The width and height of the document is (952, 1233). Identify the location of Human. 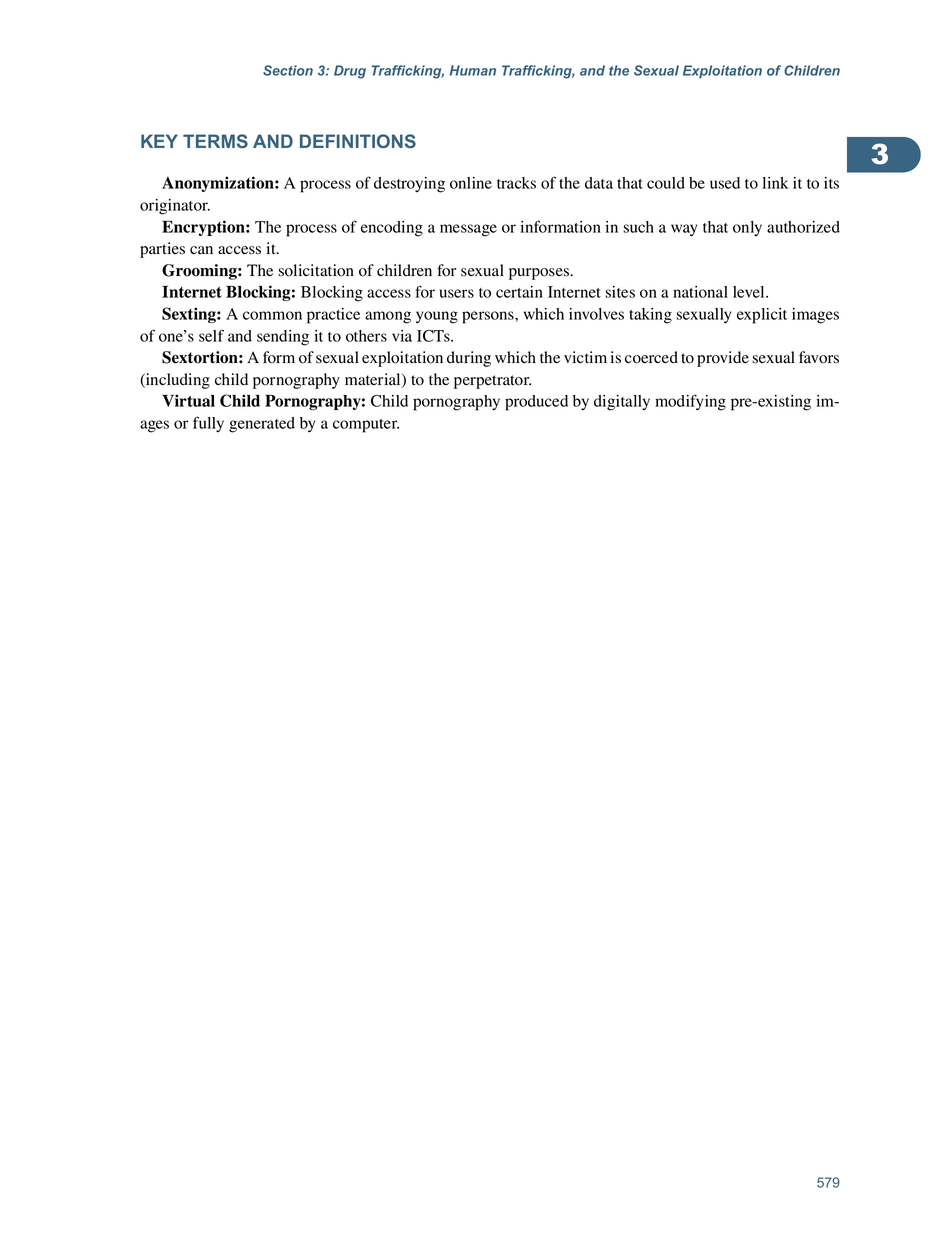
(473, 70).
